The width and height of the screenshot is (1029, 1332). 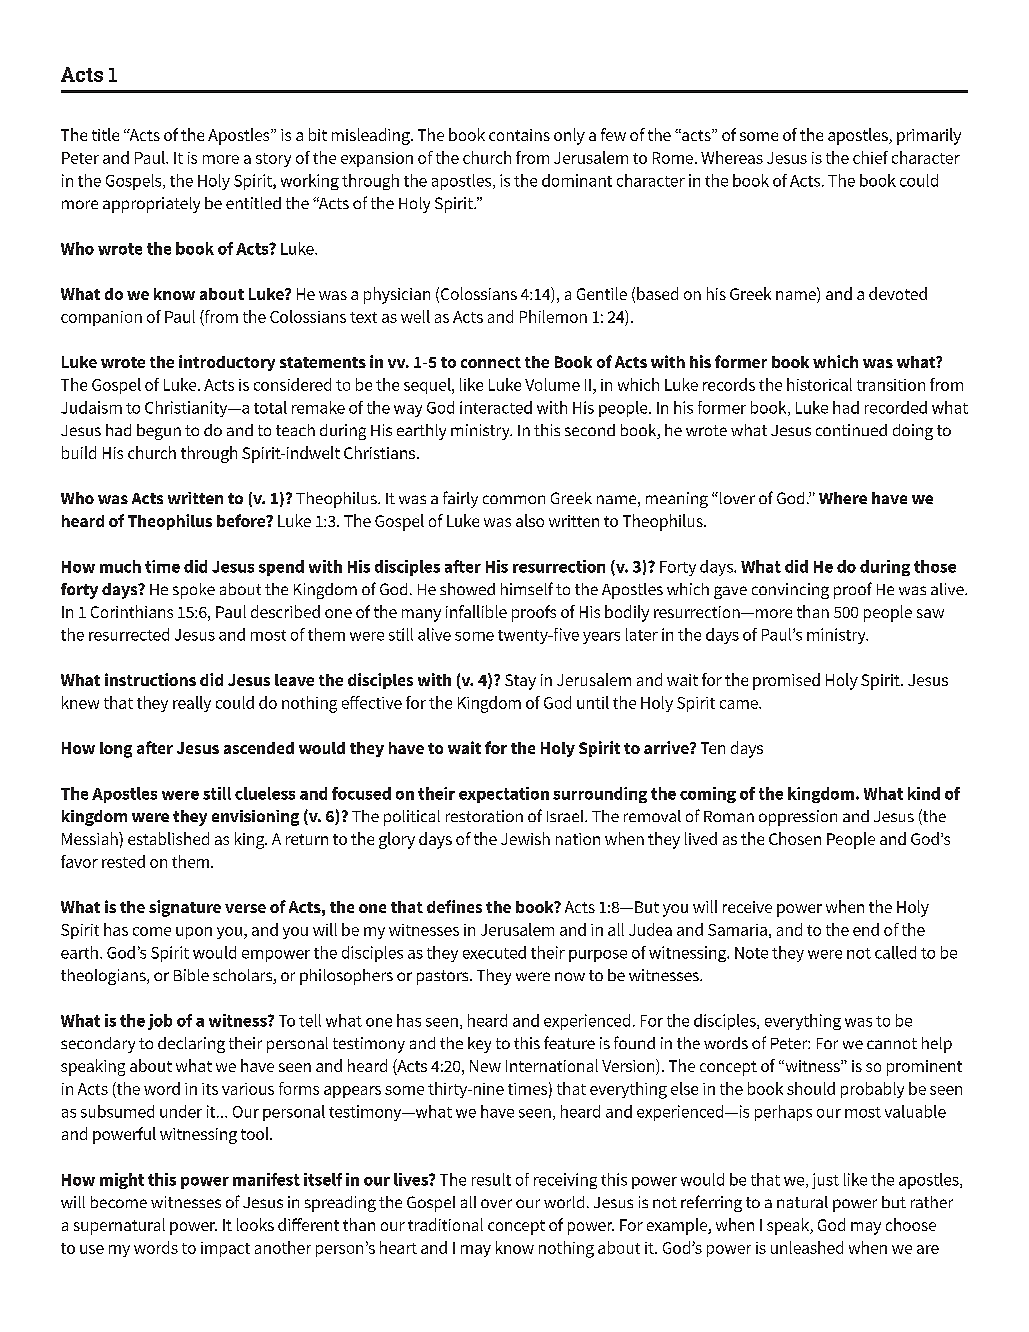 I want to click on also, so click(x=530, y=520).
